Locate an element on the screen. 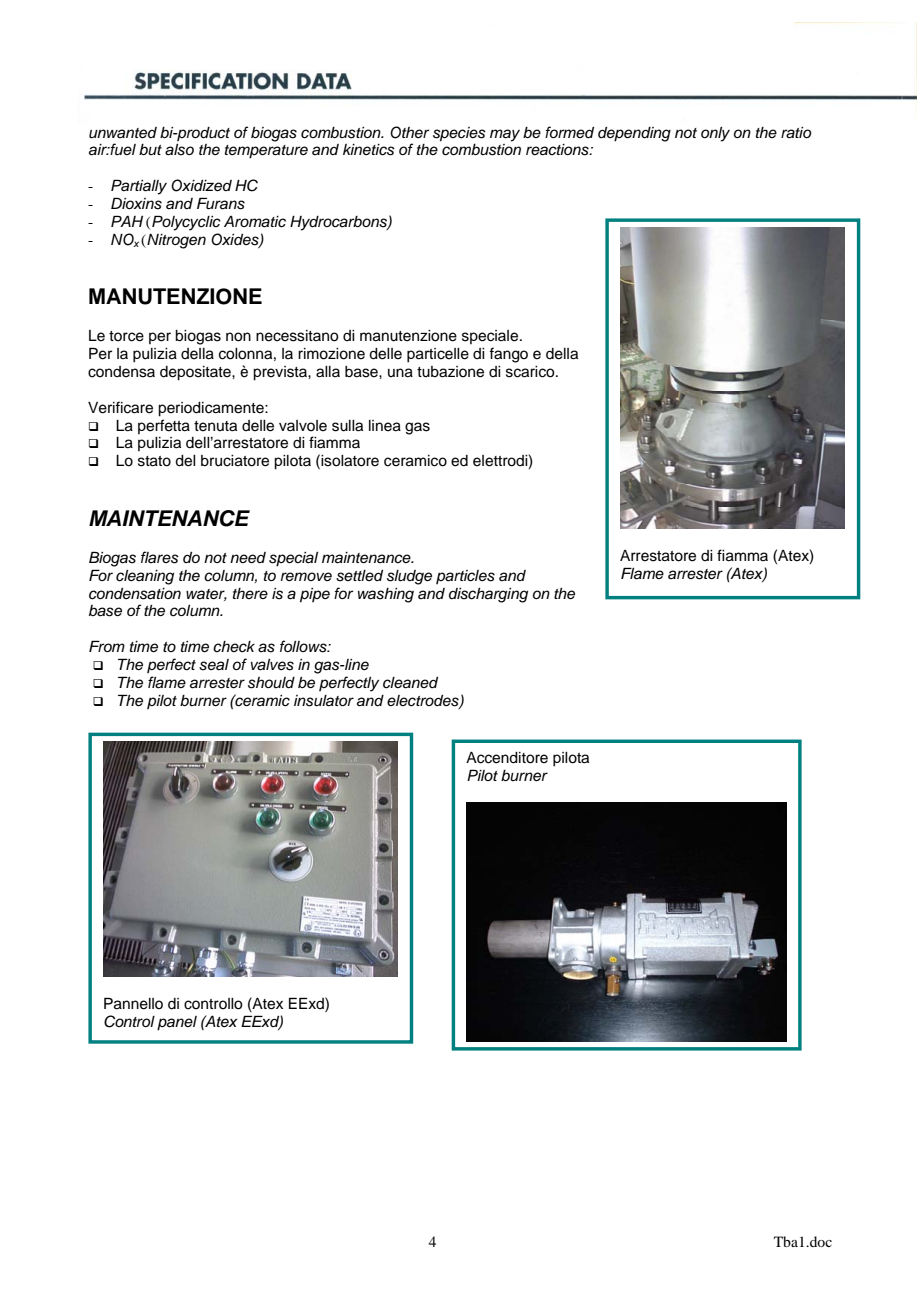 The image size is (924, 1308). only is located at coordinates (715, 134).
